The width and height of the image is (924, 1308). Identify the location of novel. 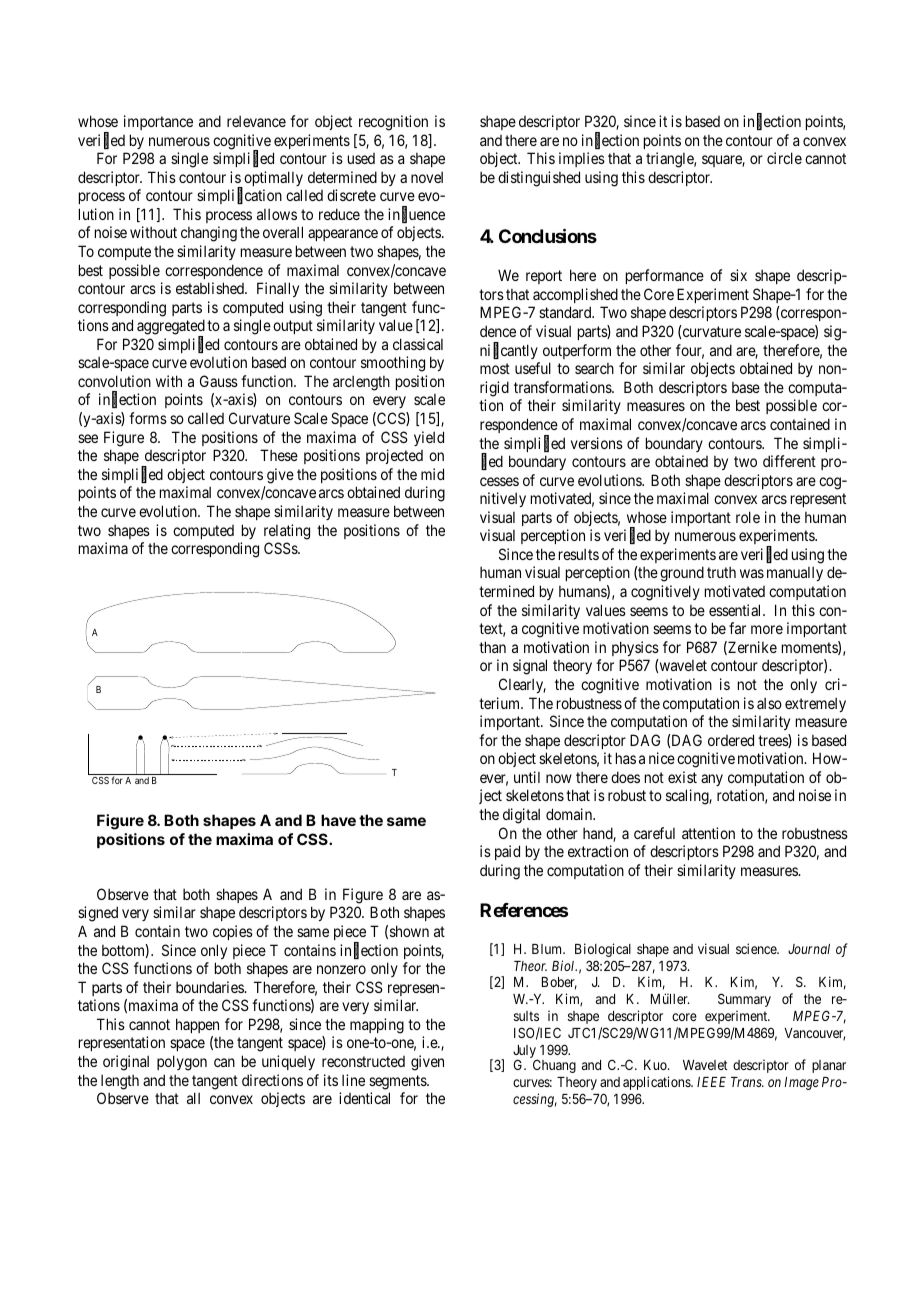
(427, 177).
